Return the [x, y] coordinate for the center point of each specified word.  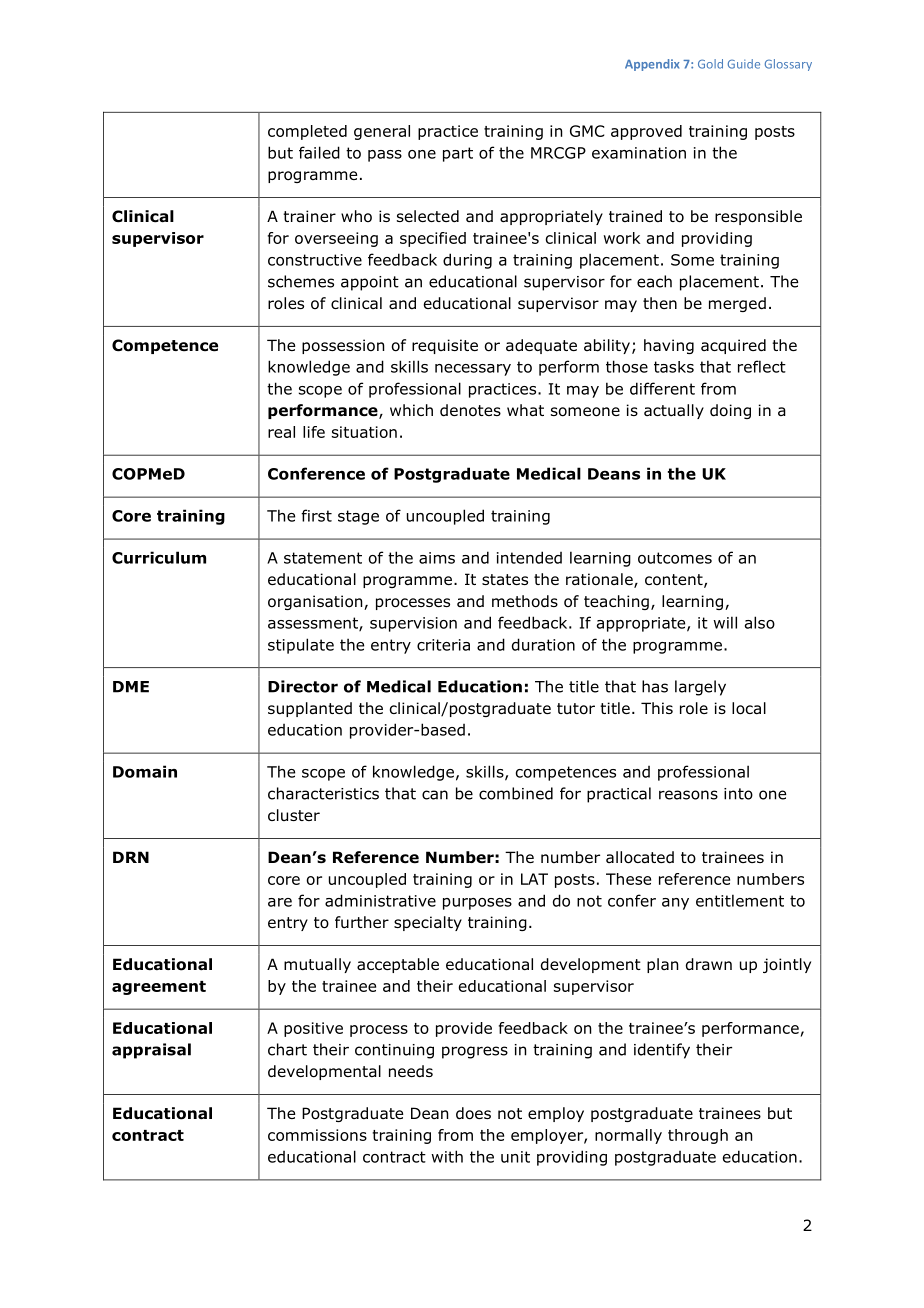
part [458, 154]
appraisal [151, 1051]
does [473, 1113]
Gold [710, 64]
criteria [443, 645]
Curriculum [159, 557]
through [698, 1136]
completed [307, 132]
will [725, 622]
